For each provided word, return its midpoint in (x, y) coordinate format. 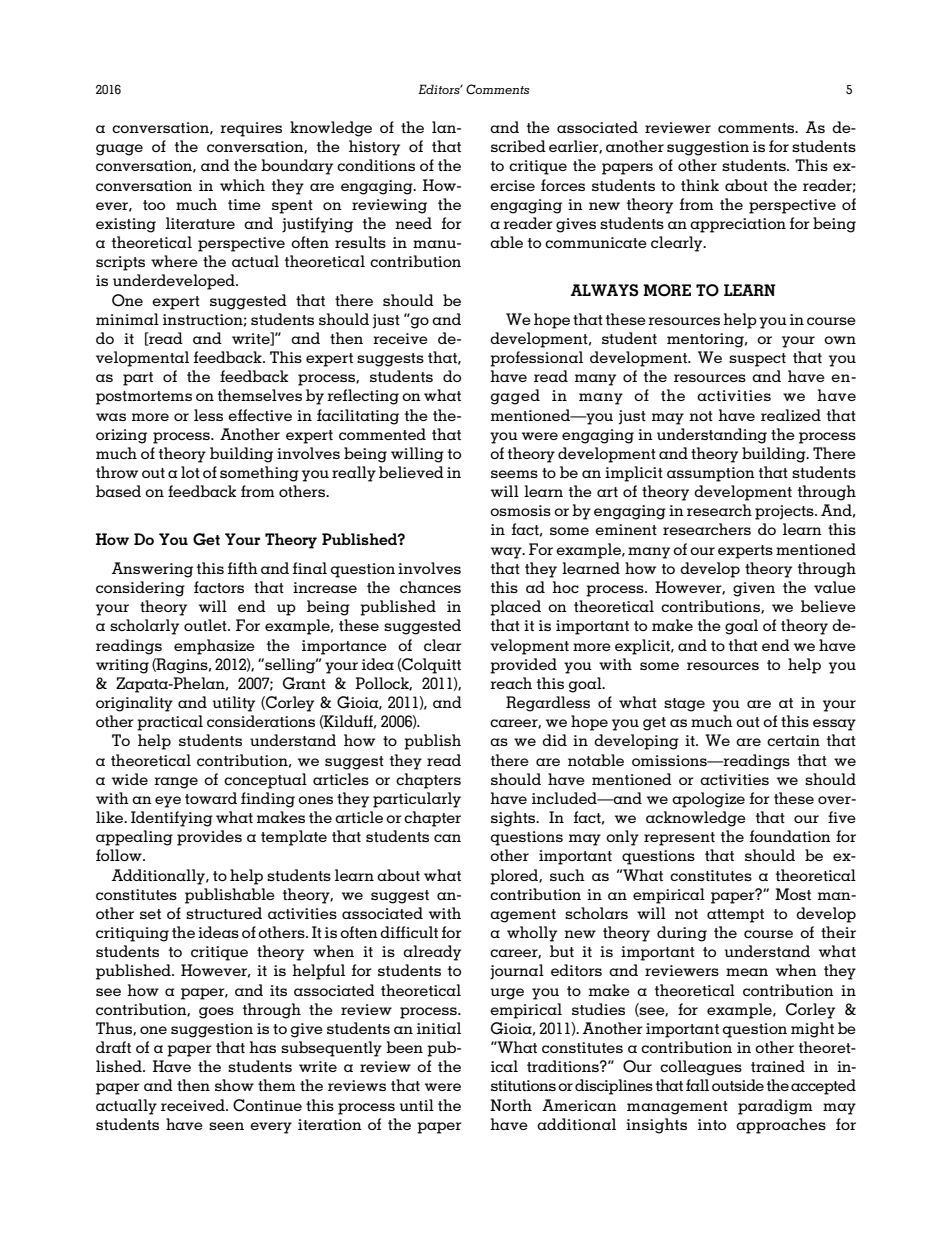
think (700, 185)
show (234, 1085)
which (242, 185)
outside (738, 1085)
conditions (376, 165)
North (511, 1105)
